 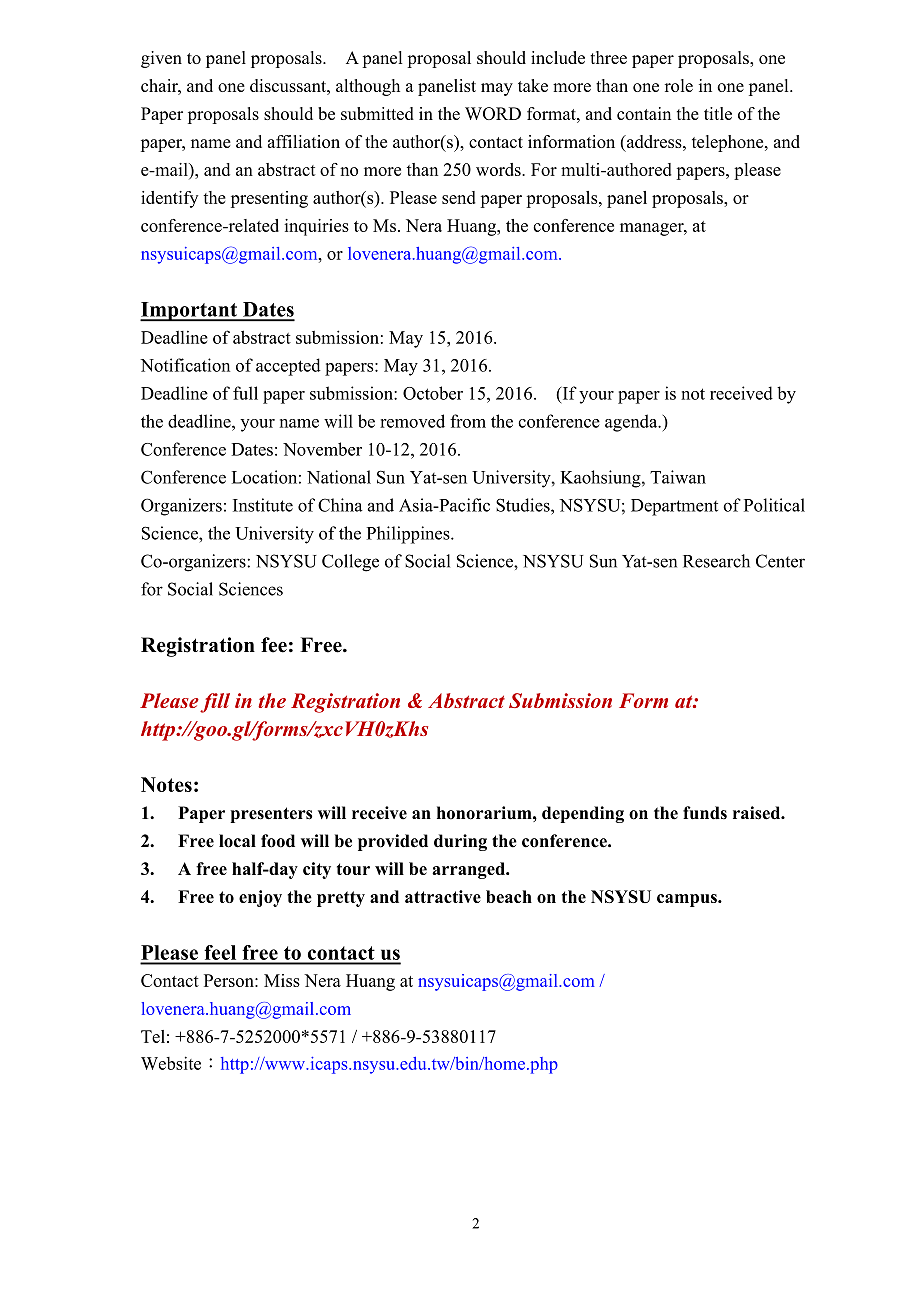 What do you see at coordinates (433, 393) in the image?
I see `October` at bounding box center [433, 393].
